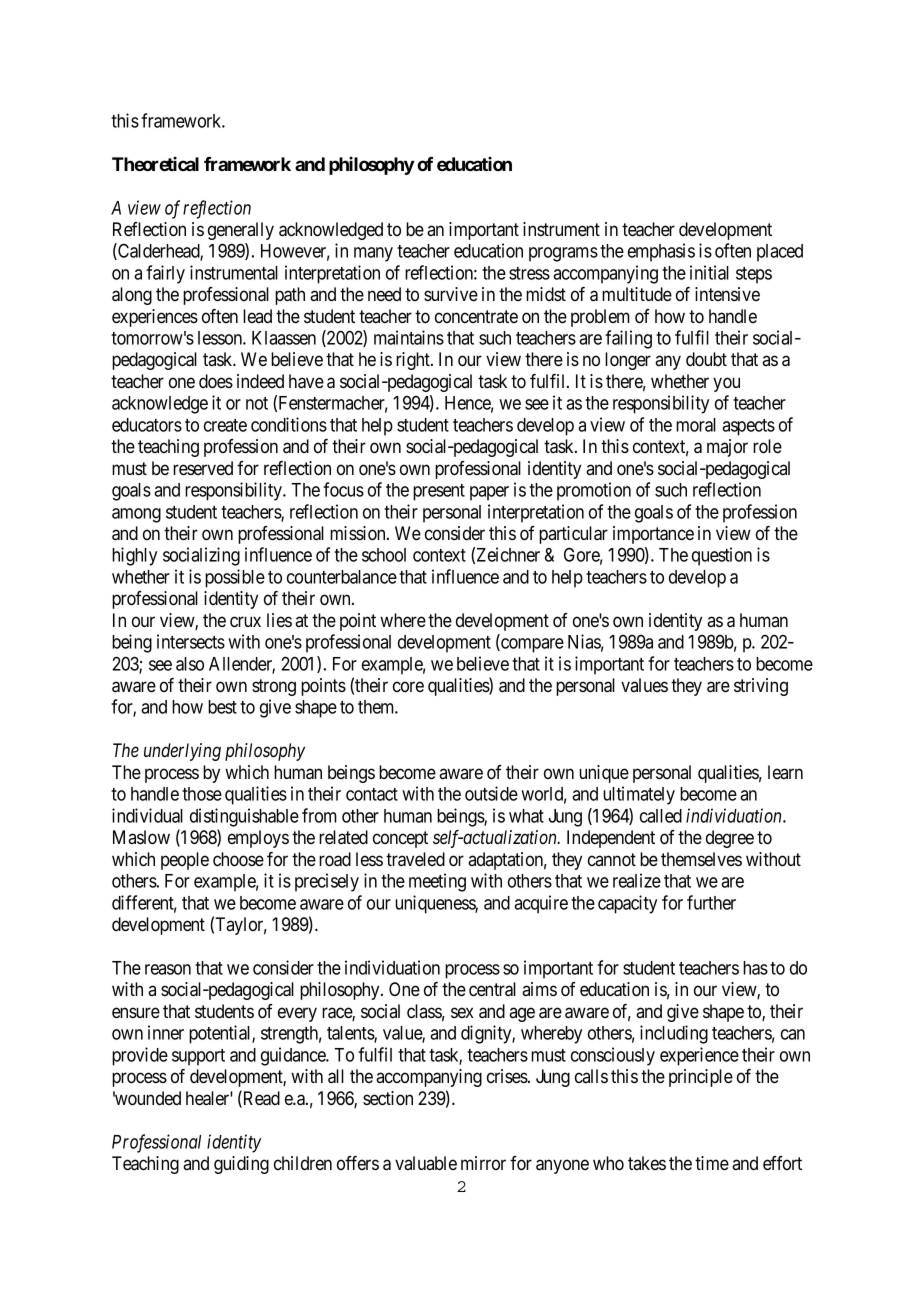 Image resolution: width=924 pixels, height=1308 pixels. I want to click on core, so click(408, 686).
